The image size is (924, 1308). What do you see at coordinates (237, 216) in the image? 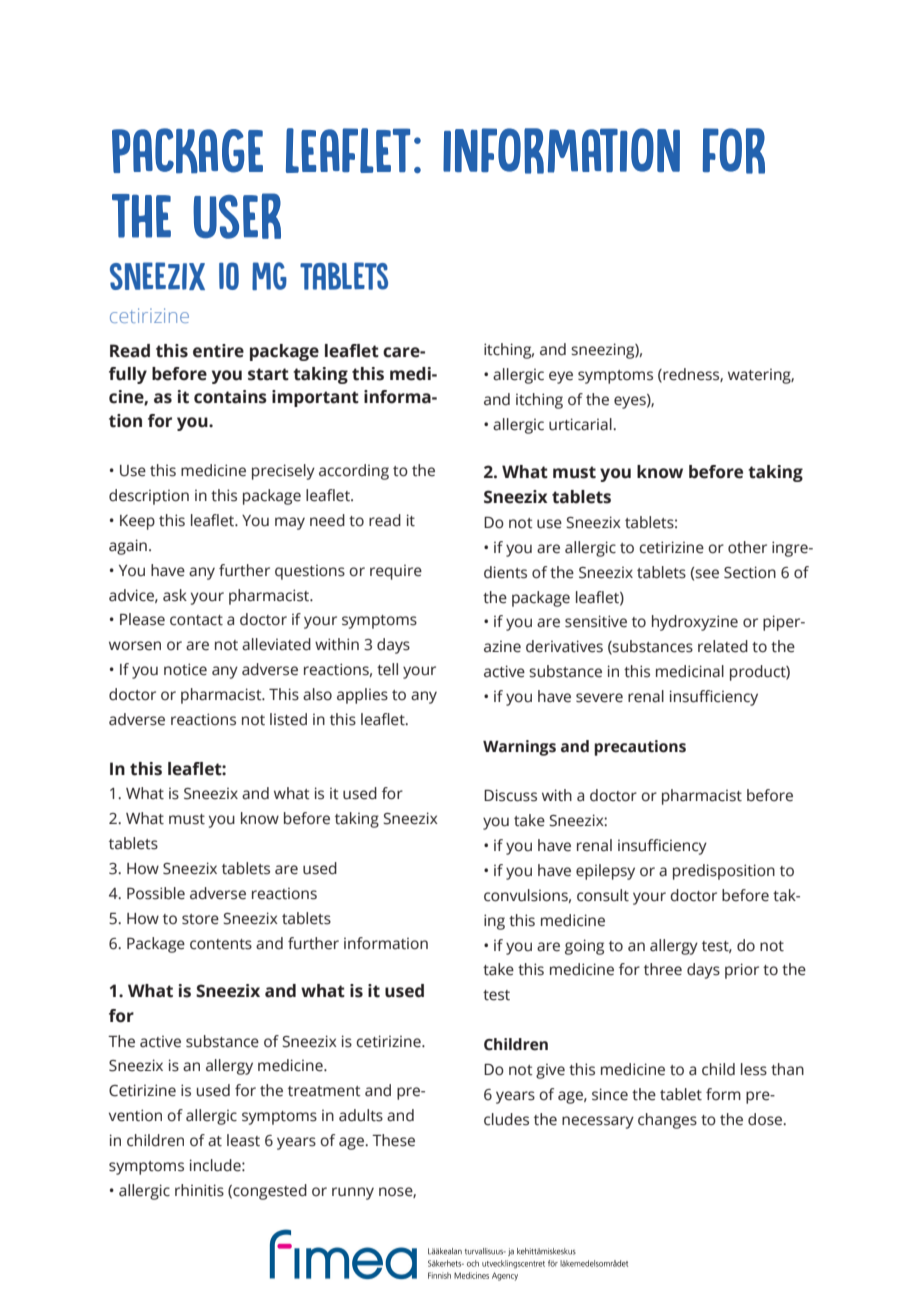
I see `USER` at bounding box center [237, 216].
